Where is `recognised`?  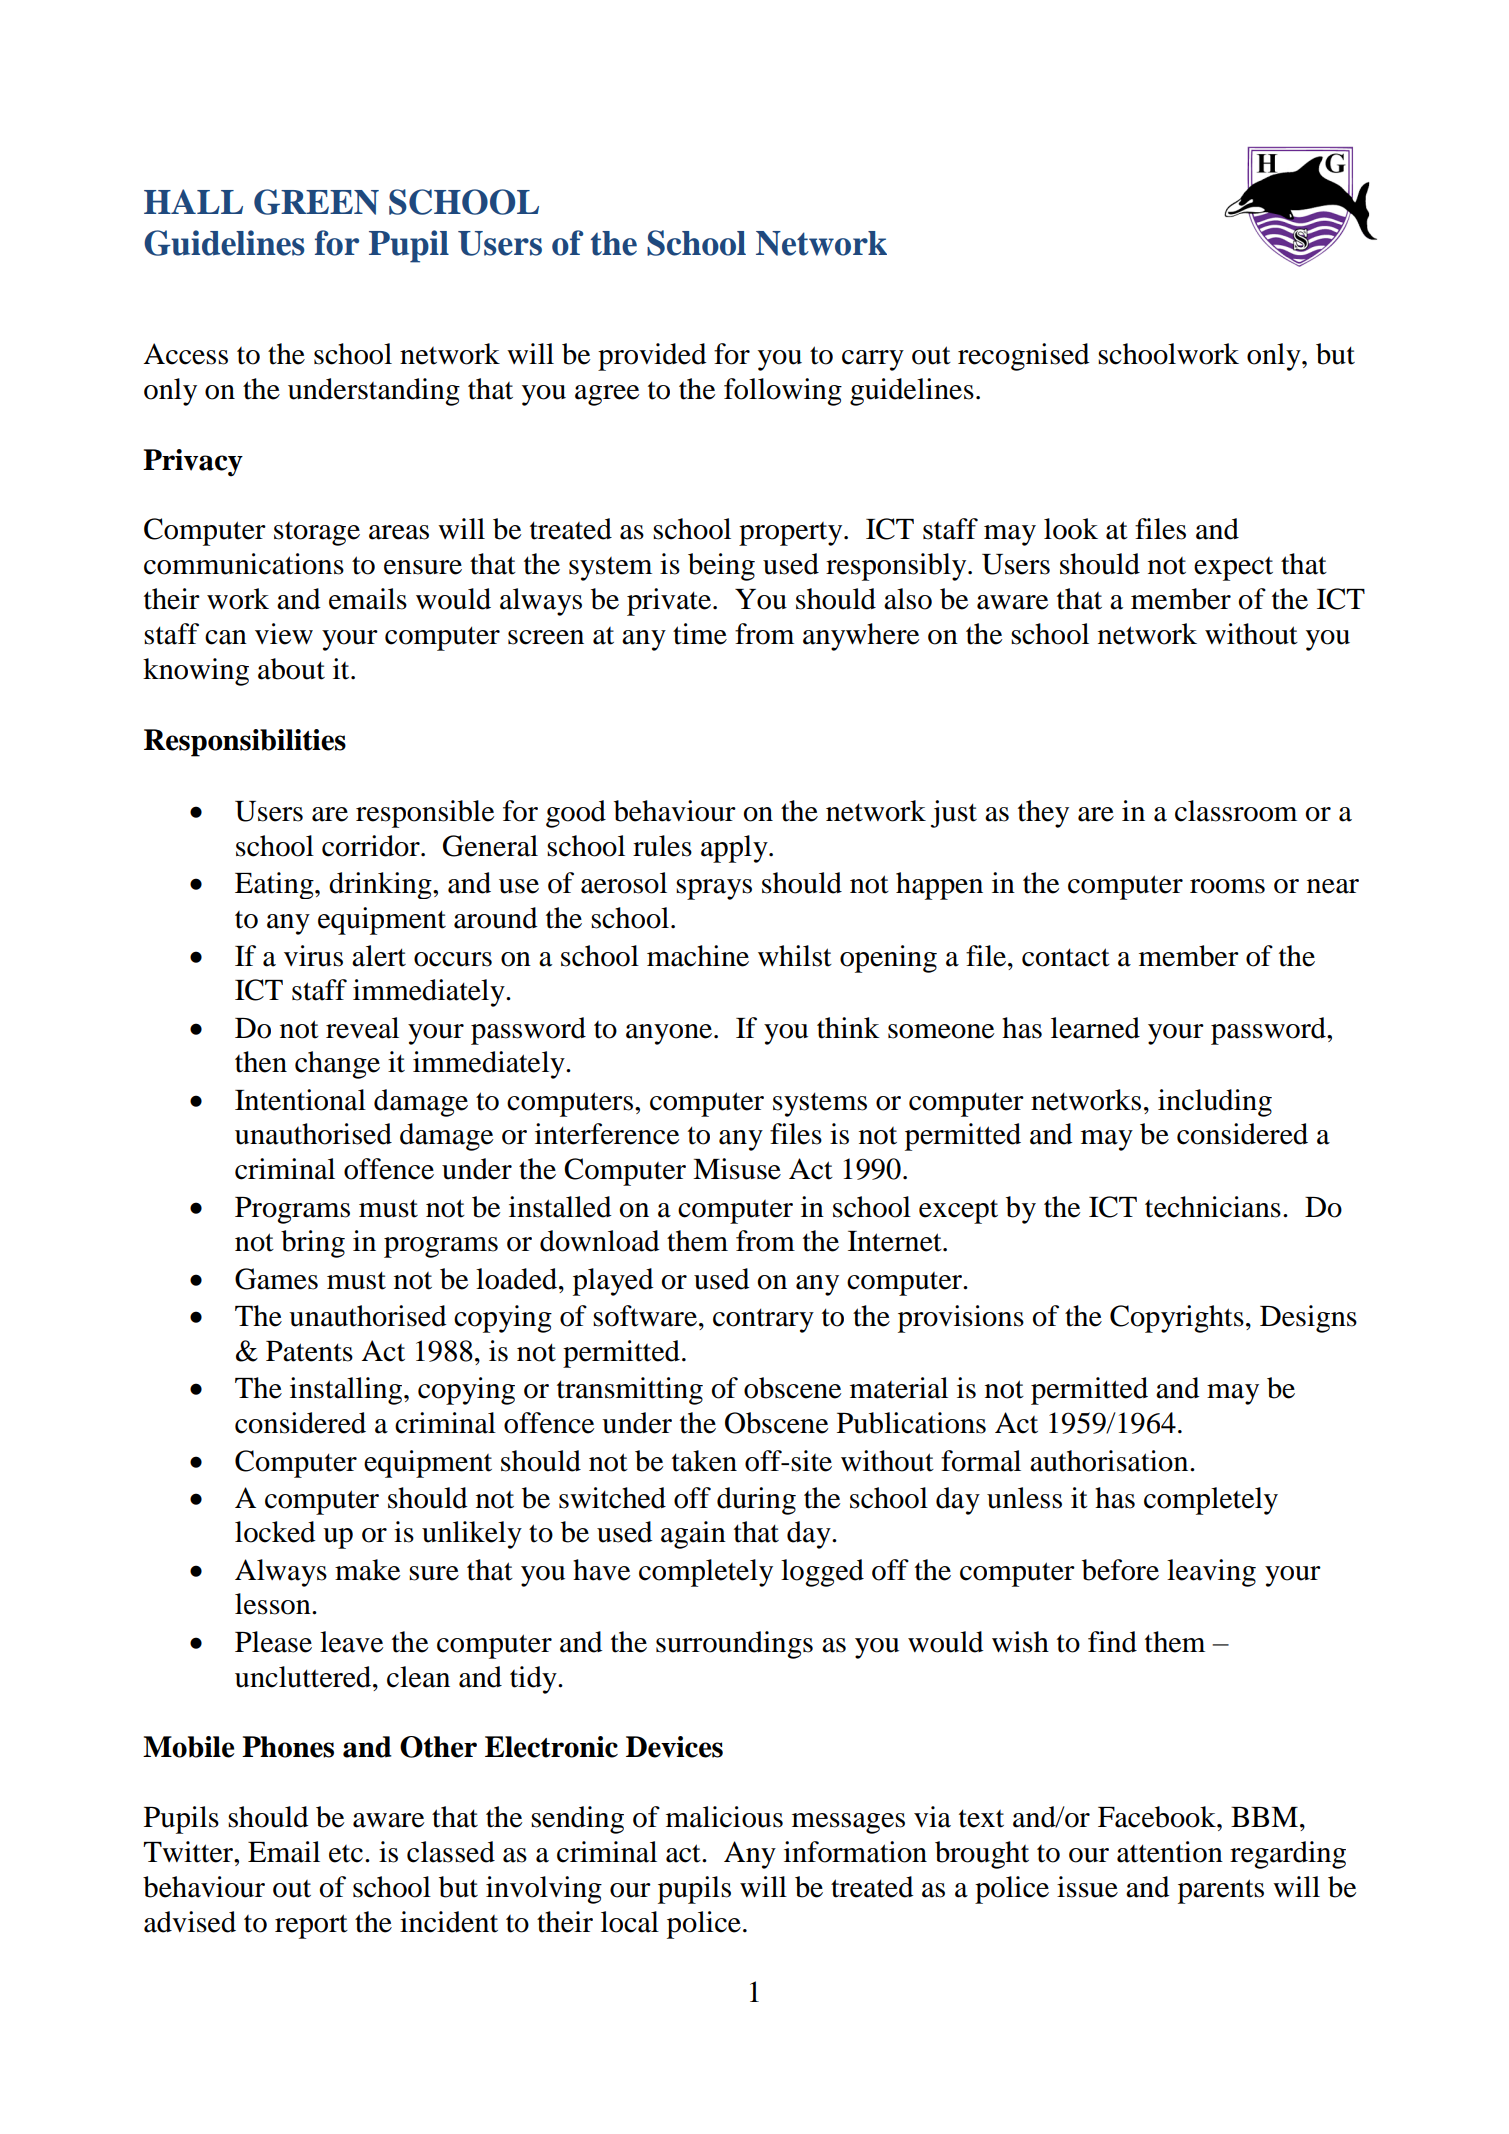 recognised is located at coordinates (1024, 357).
